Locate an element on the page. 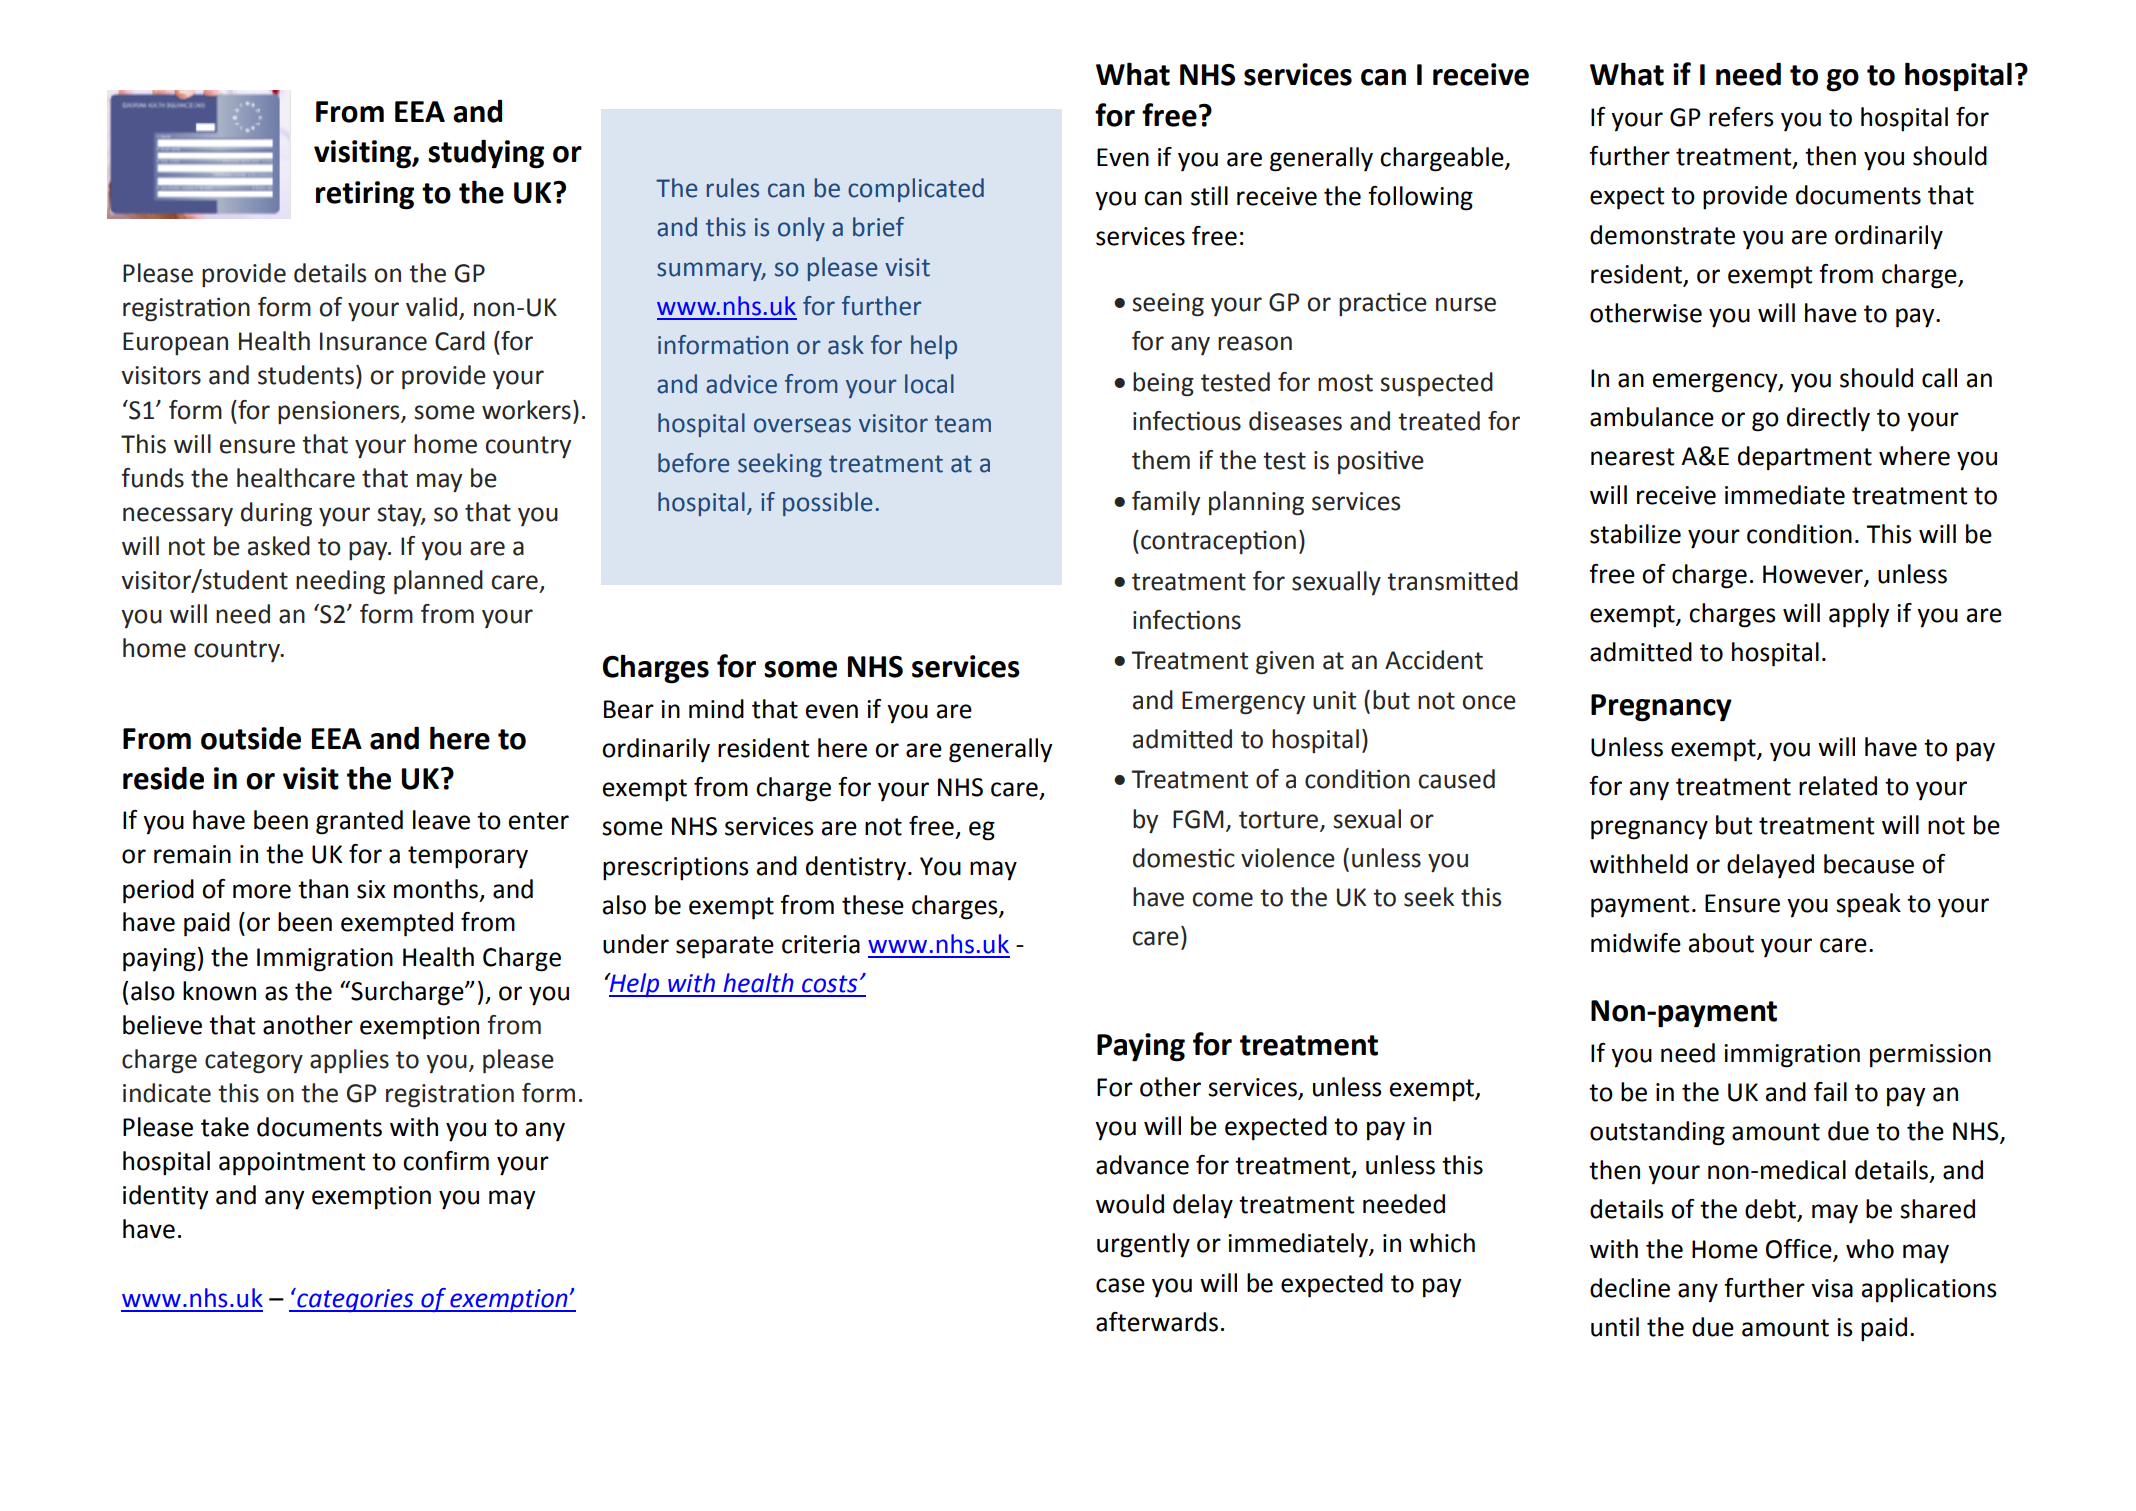 This document has width=2136, height=1511. ambulance is located at coordinates (1652, 417).
